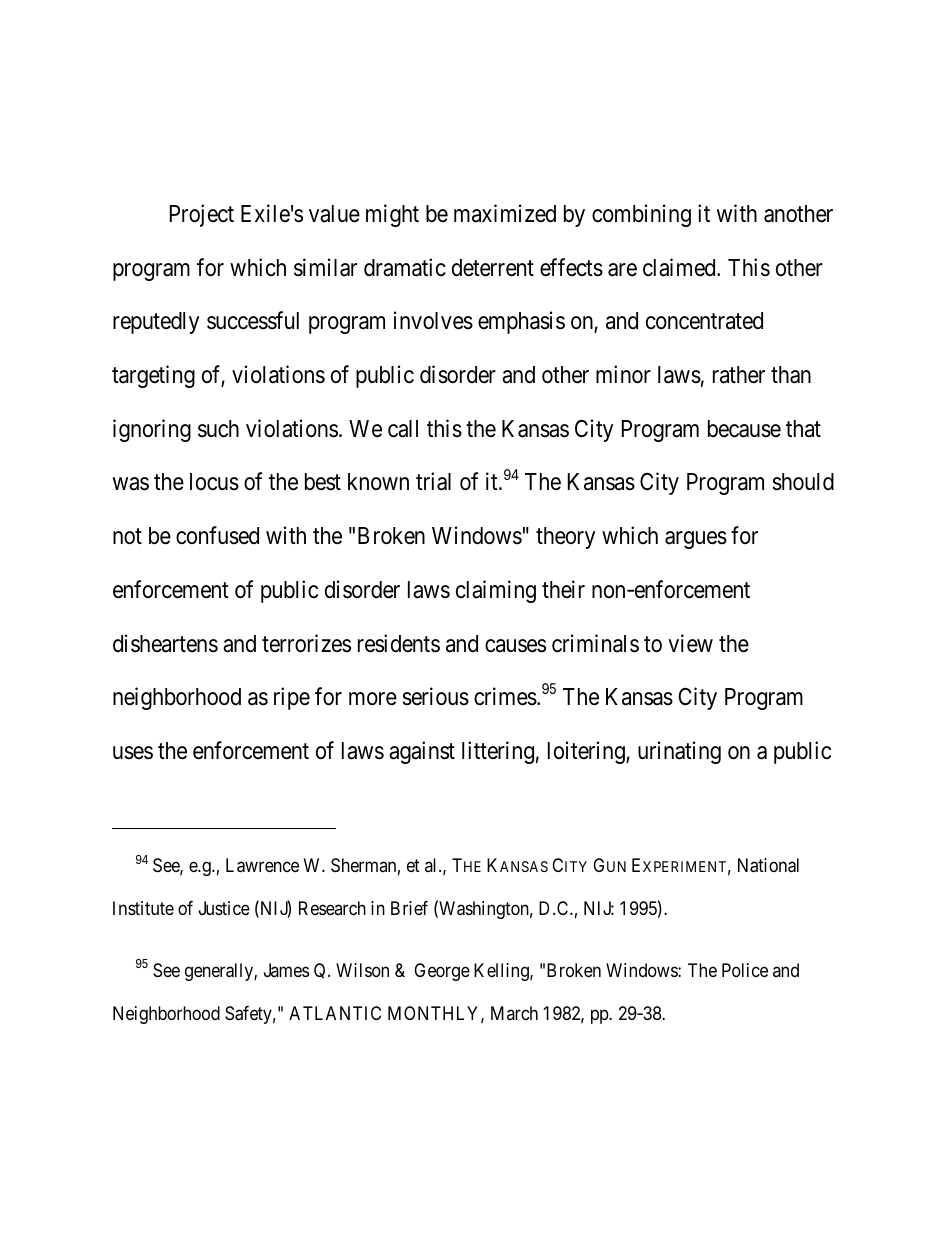  Describe the element at coordinates (442, 972) in the document. I see `George` at that location.
